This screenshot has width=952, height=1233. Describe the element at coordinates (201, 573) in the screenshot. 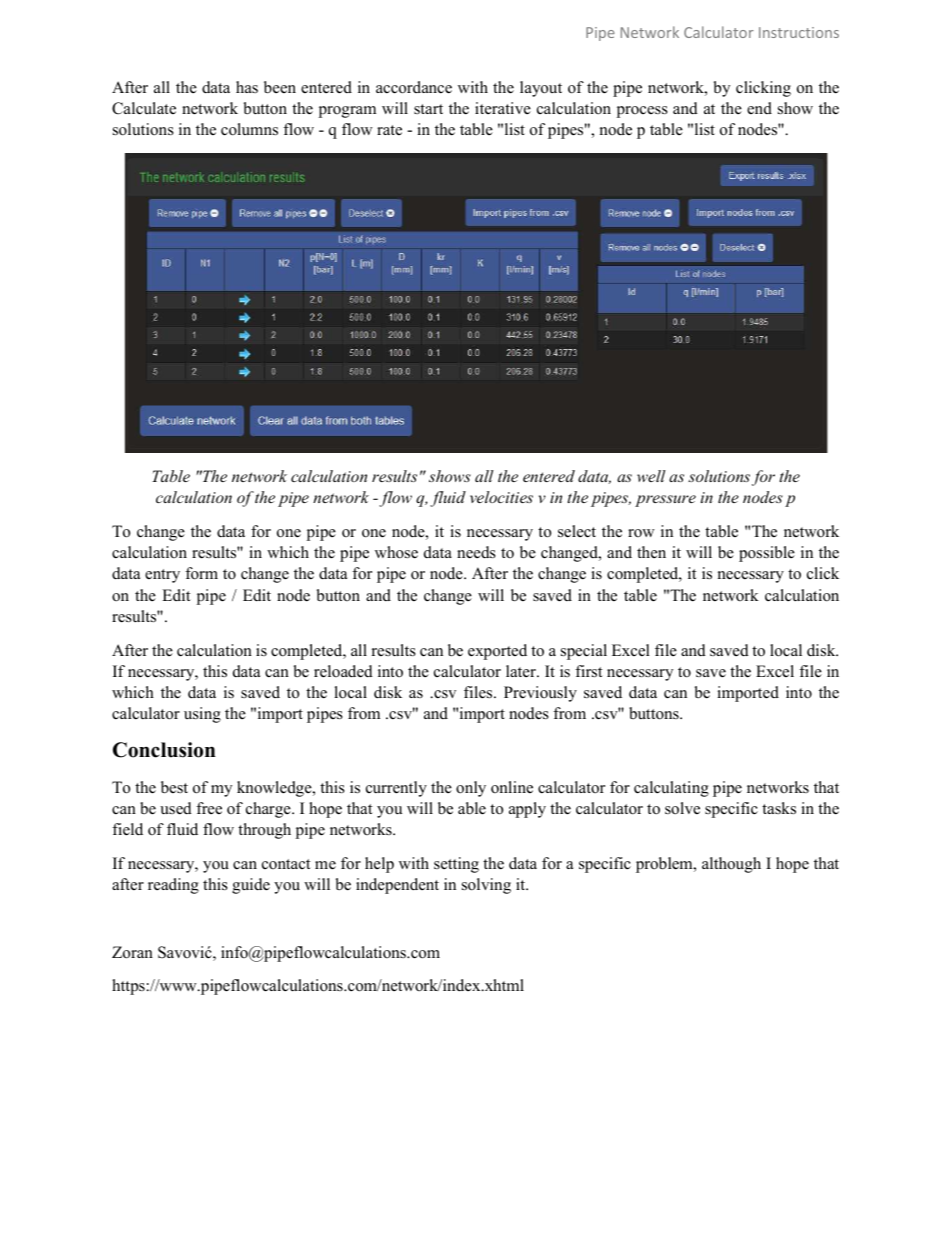

I see `form` at that location.
